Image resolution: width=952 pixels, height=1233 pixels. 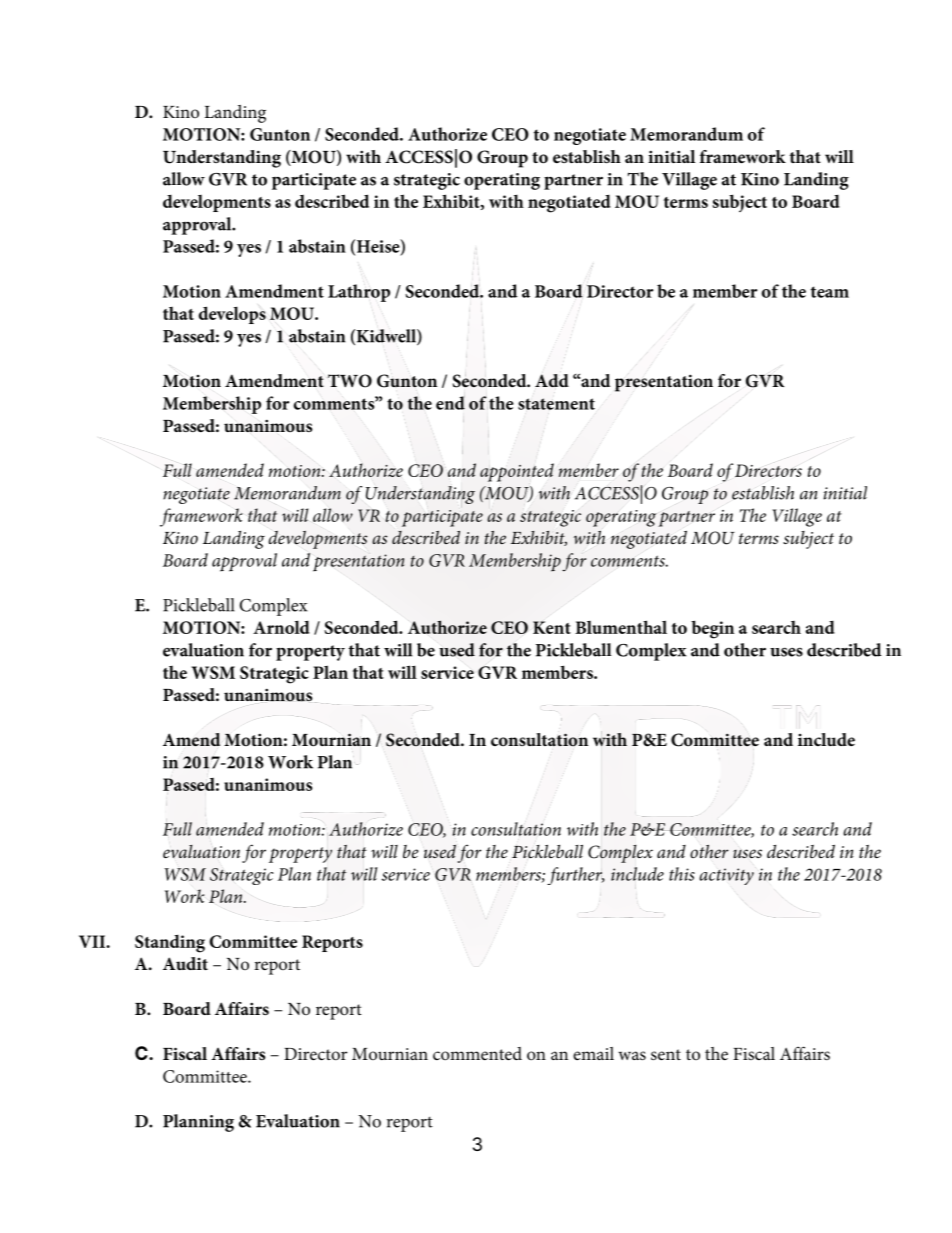 What do you see at coordinates (552, 380) in the document?
I see `Add` at bounding box center [552, 380].
